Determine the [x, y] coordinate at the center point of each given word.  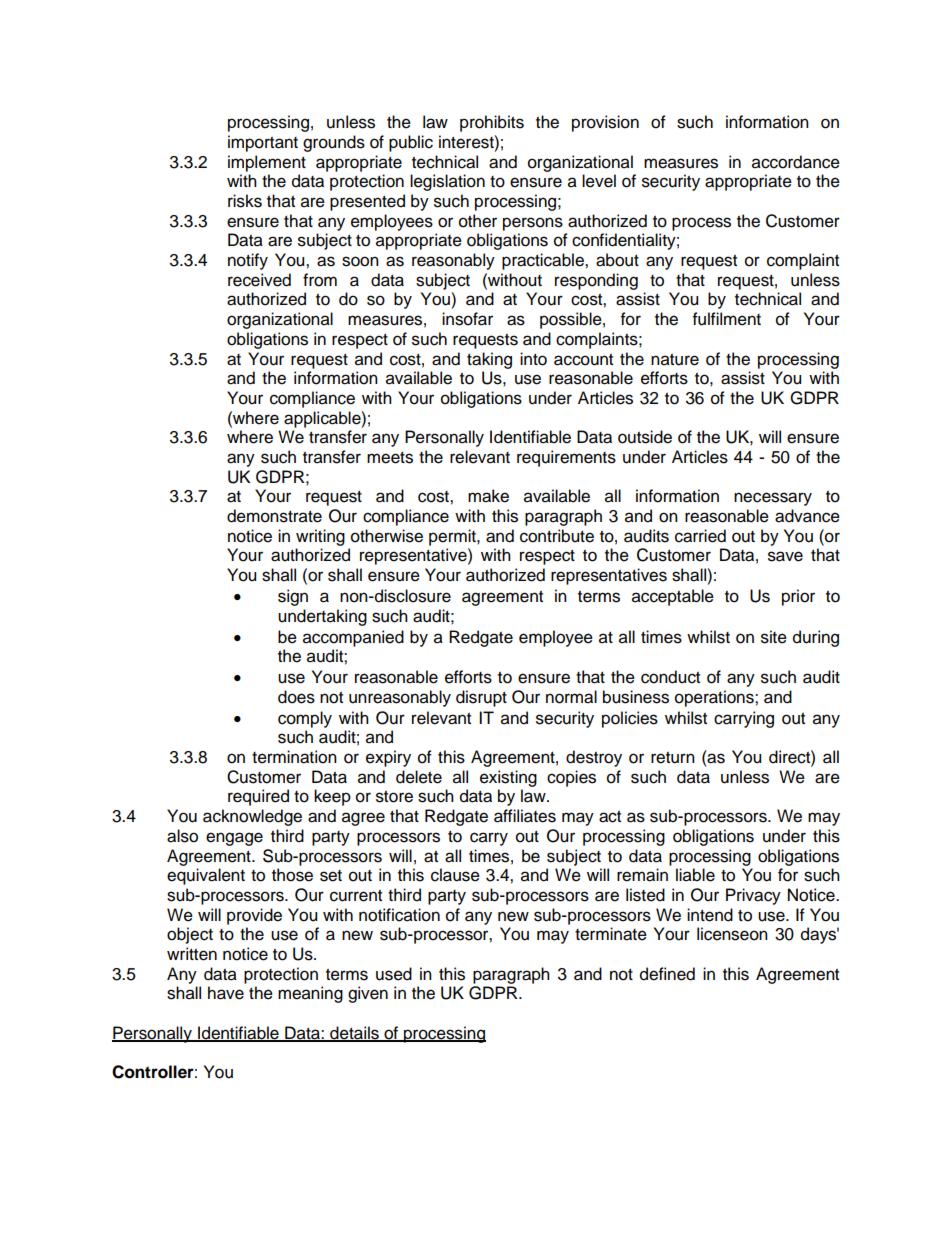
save [785, 556]
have [226, 993]
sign [293, 597]
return [673, 758]
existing [508, 778]
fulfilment [727, 319]
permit [453, 537]
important [263, 143]
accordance [796, 162]
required [258, 797]
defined [667, 974]
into [533, 359]
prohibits [492, 123]
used [394, 974]
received [259, 280]
